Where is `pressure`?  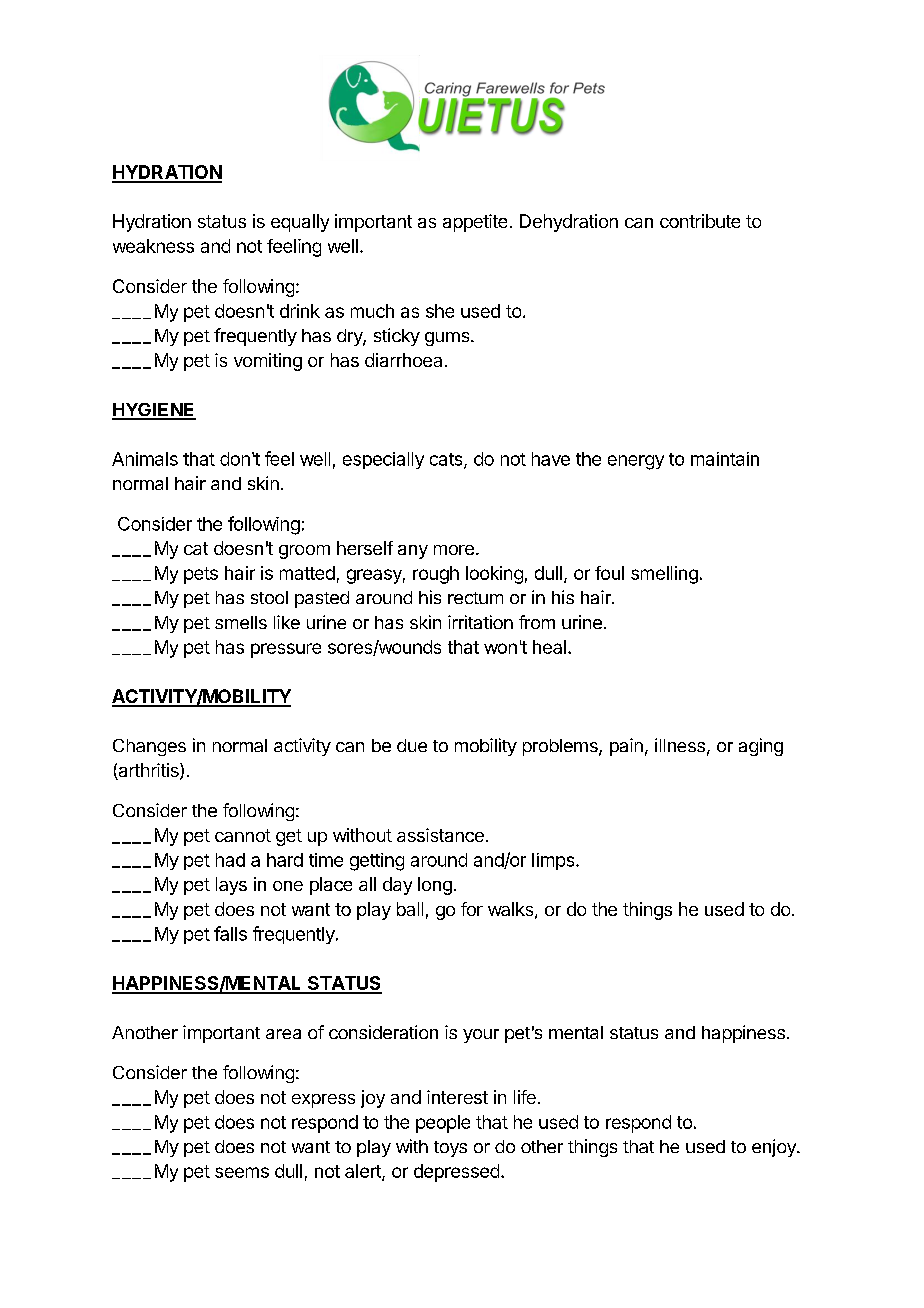
pressure is located at coordinates (286, 650).
